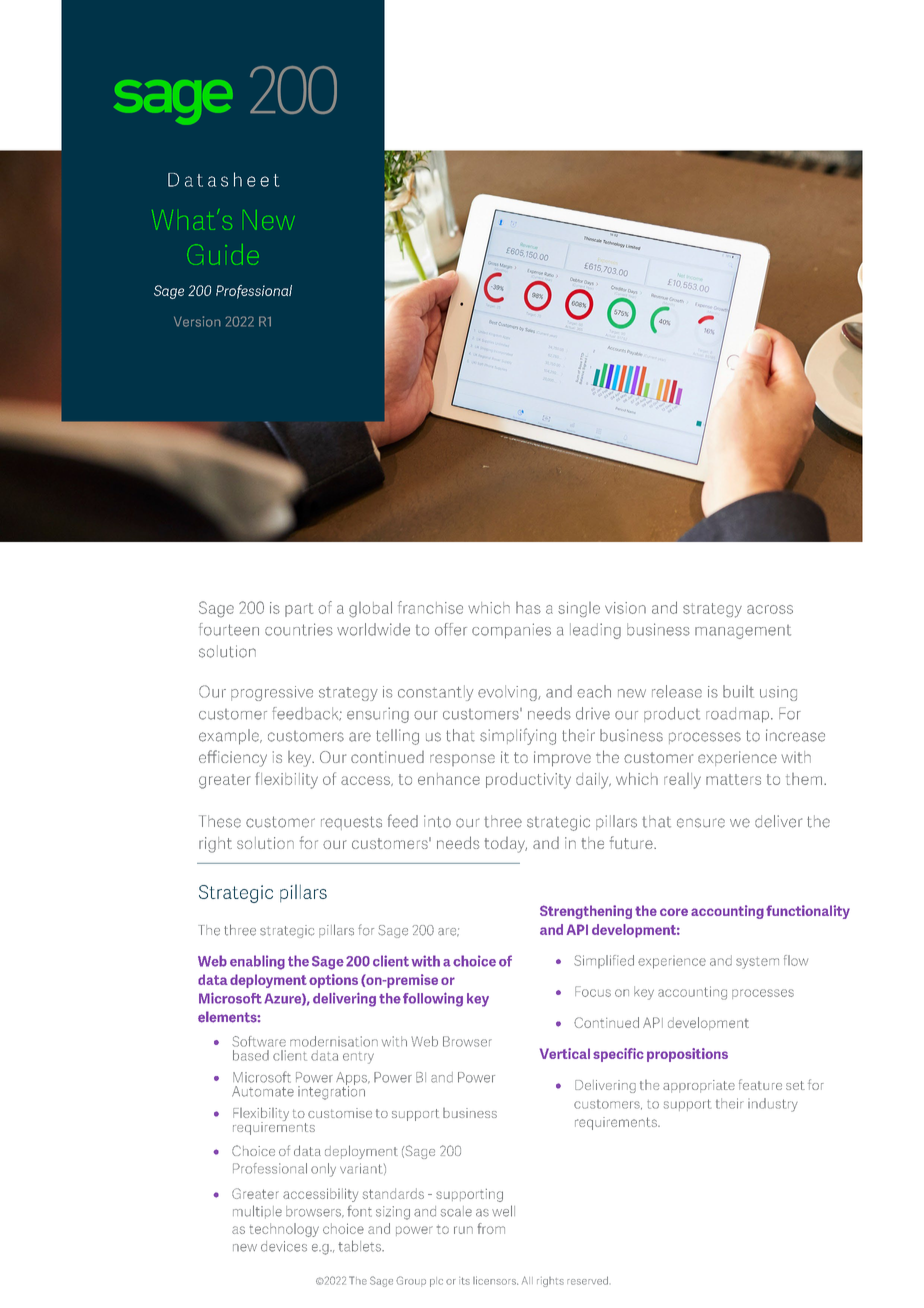  I want to click on companies, so click(511, 631).
